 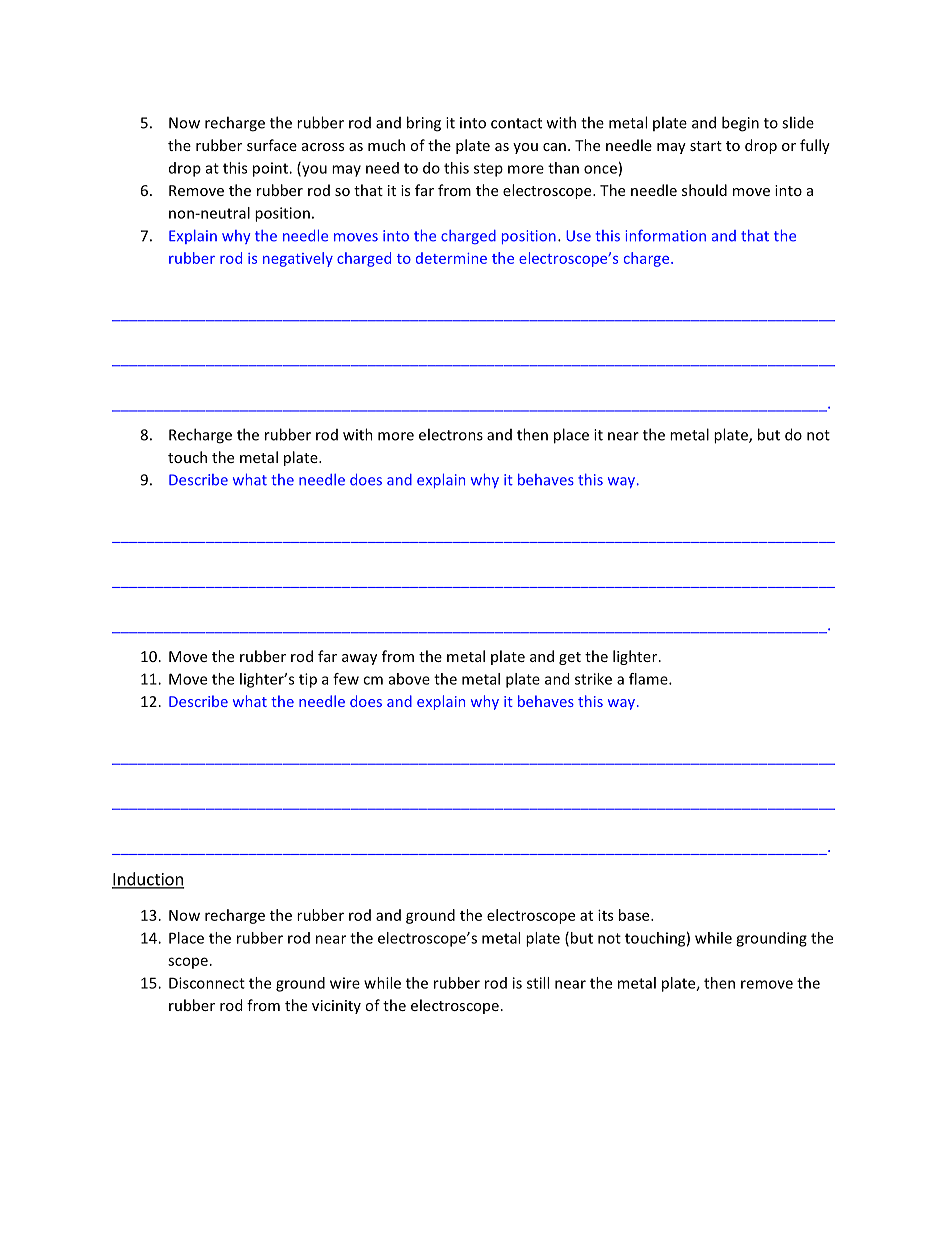 I want to click on strike, so click(x=593, y=679).
